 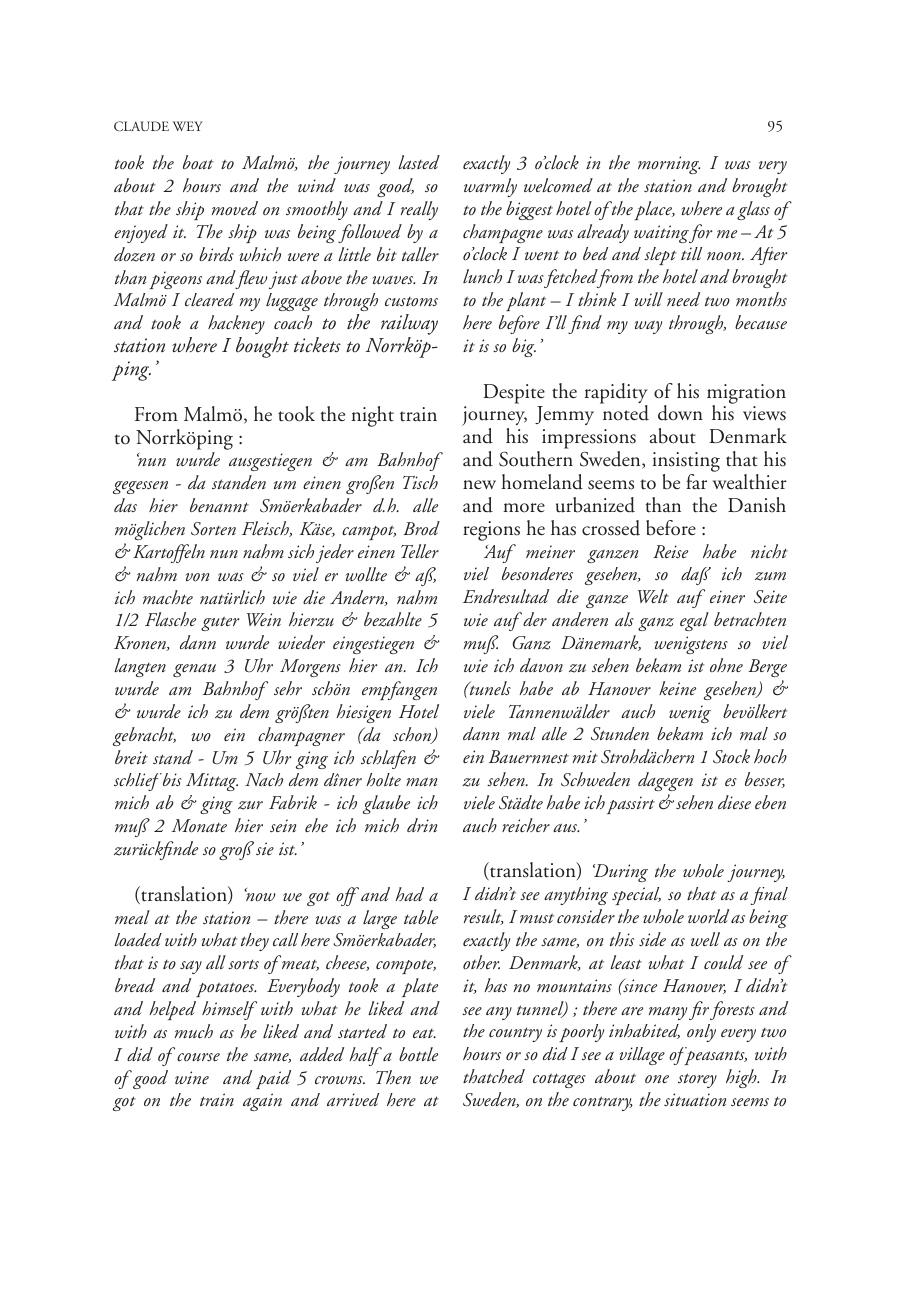 What do you see at coordinates (265, 848) in the screenshot?
I see `SIE` at bounding box center [265, 848].
